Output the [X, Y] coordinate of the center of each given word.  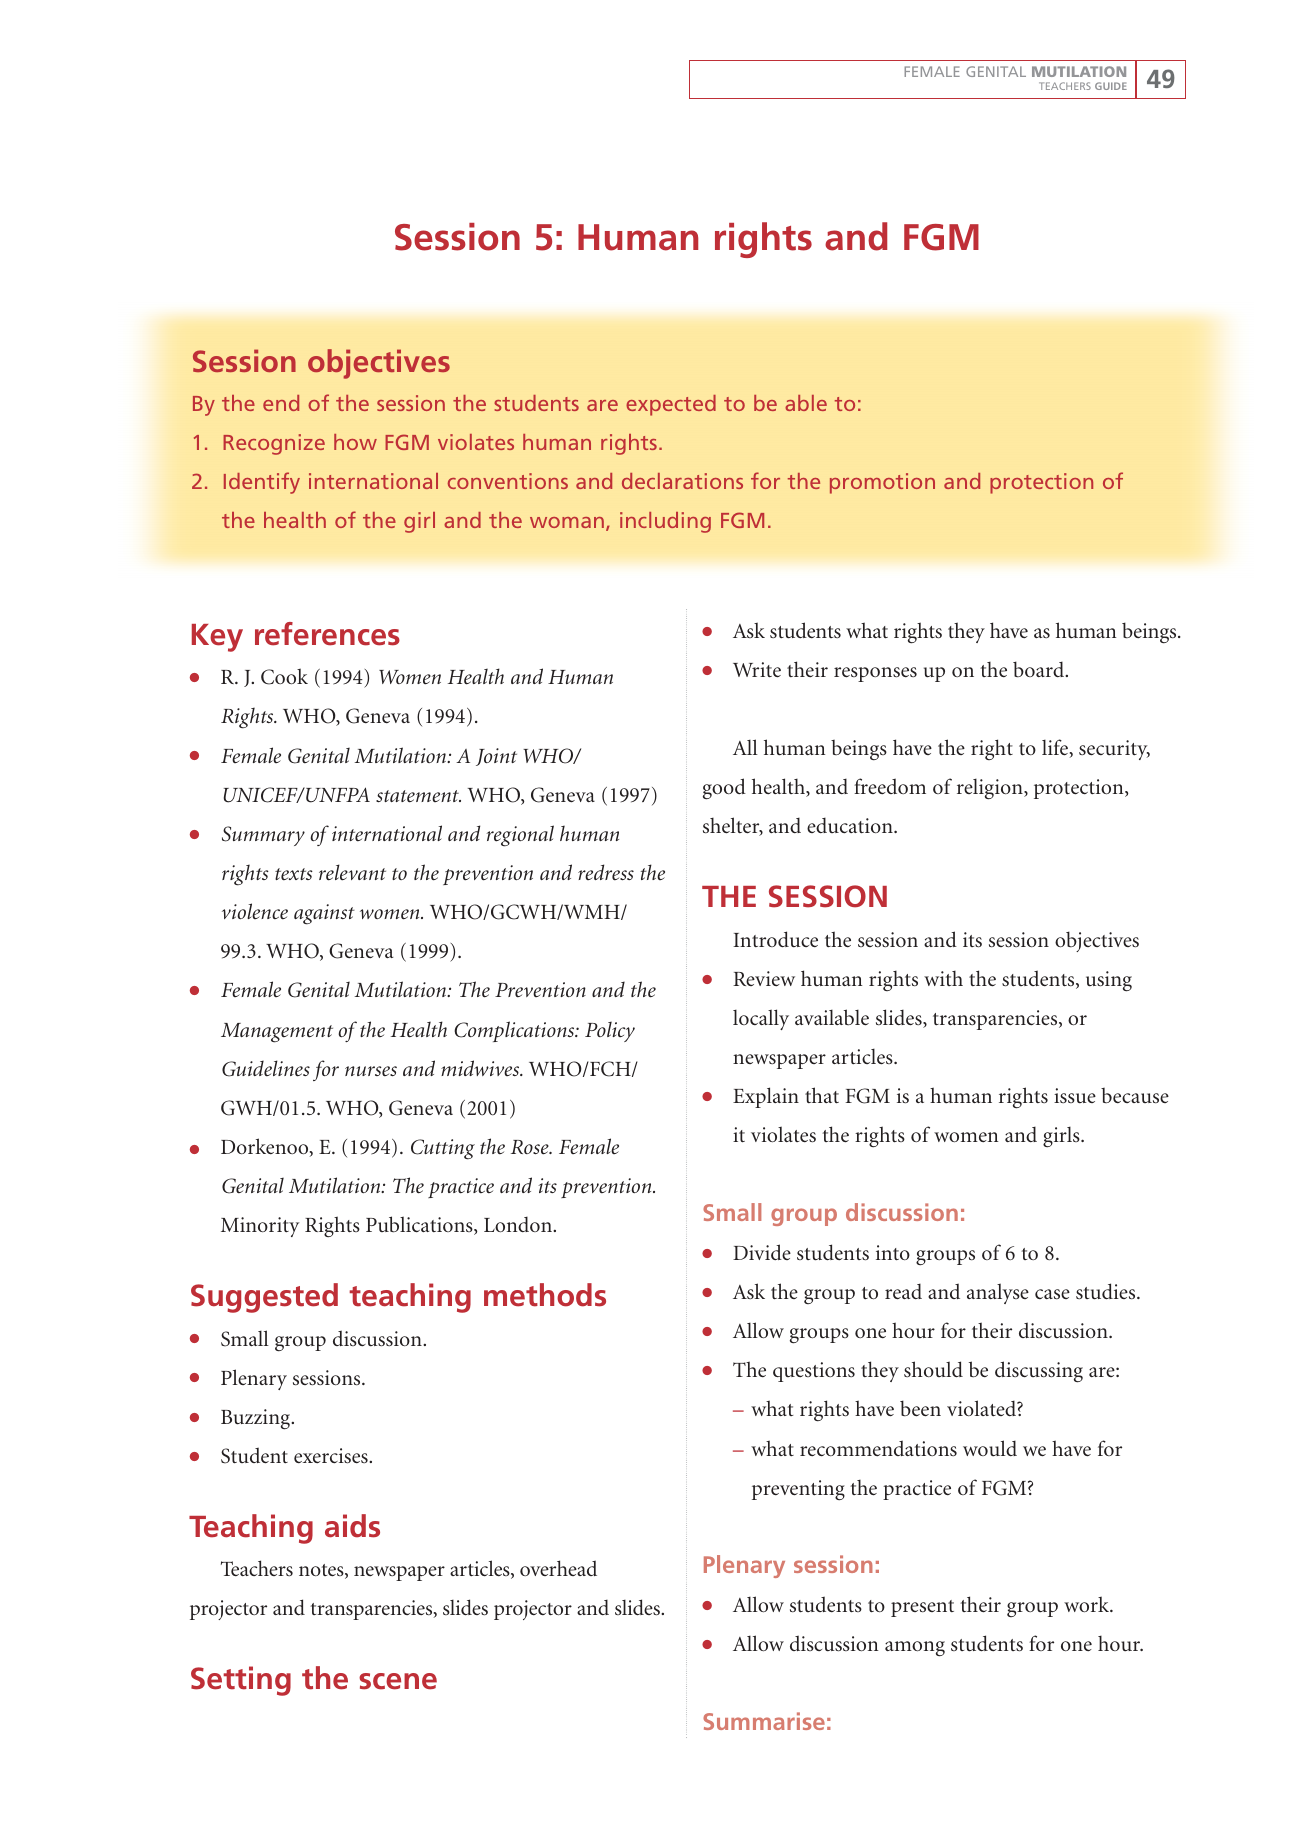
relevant [352, 872]
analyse [998, 1293]
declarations [682, 481]
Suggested [264, 1298]
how [355, 442]
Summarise [764, 1721]
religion [991, 789]
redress [606, 872]
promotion [882, 483]
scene [398, 1681]
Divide [762, 1252]
